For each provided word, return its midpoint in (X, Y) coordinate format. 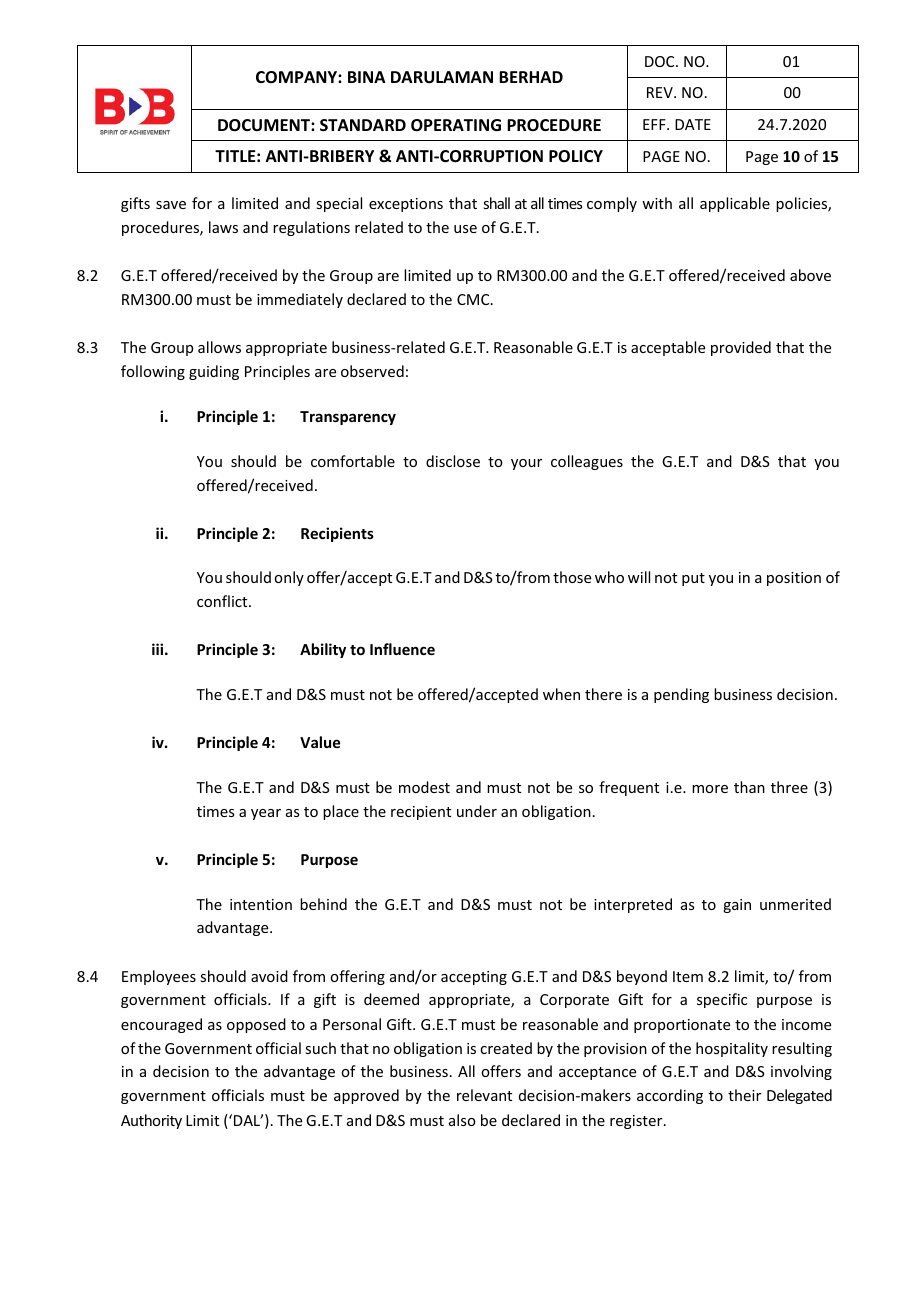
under (477, 811)
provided (741, 348)
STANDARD (363, 125)
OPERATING (456, 125)
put (693, 579)
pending (681, 695)
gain (737, 906)
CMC (474, 299)
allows (219, 347)
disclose (453, 461)
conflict (223, 601)
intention (261, 904)
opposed (256, 1025)
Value (320, 742)
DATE (693, 124)
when (561, 694)
